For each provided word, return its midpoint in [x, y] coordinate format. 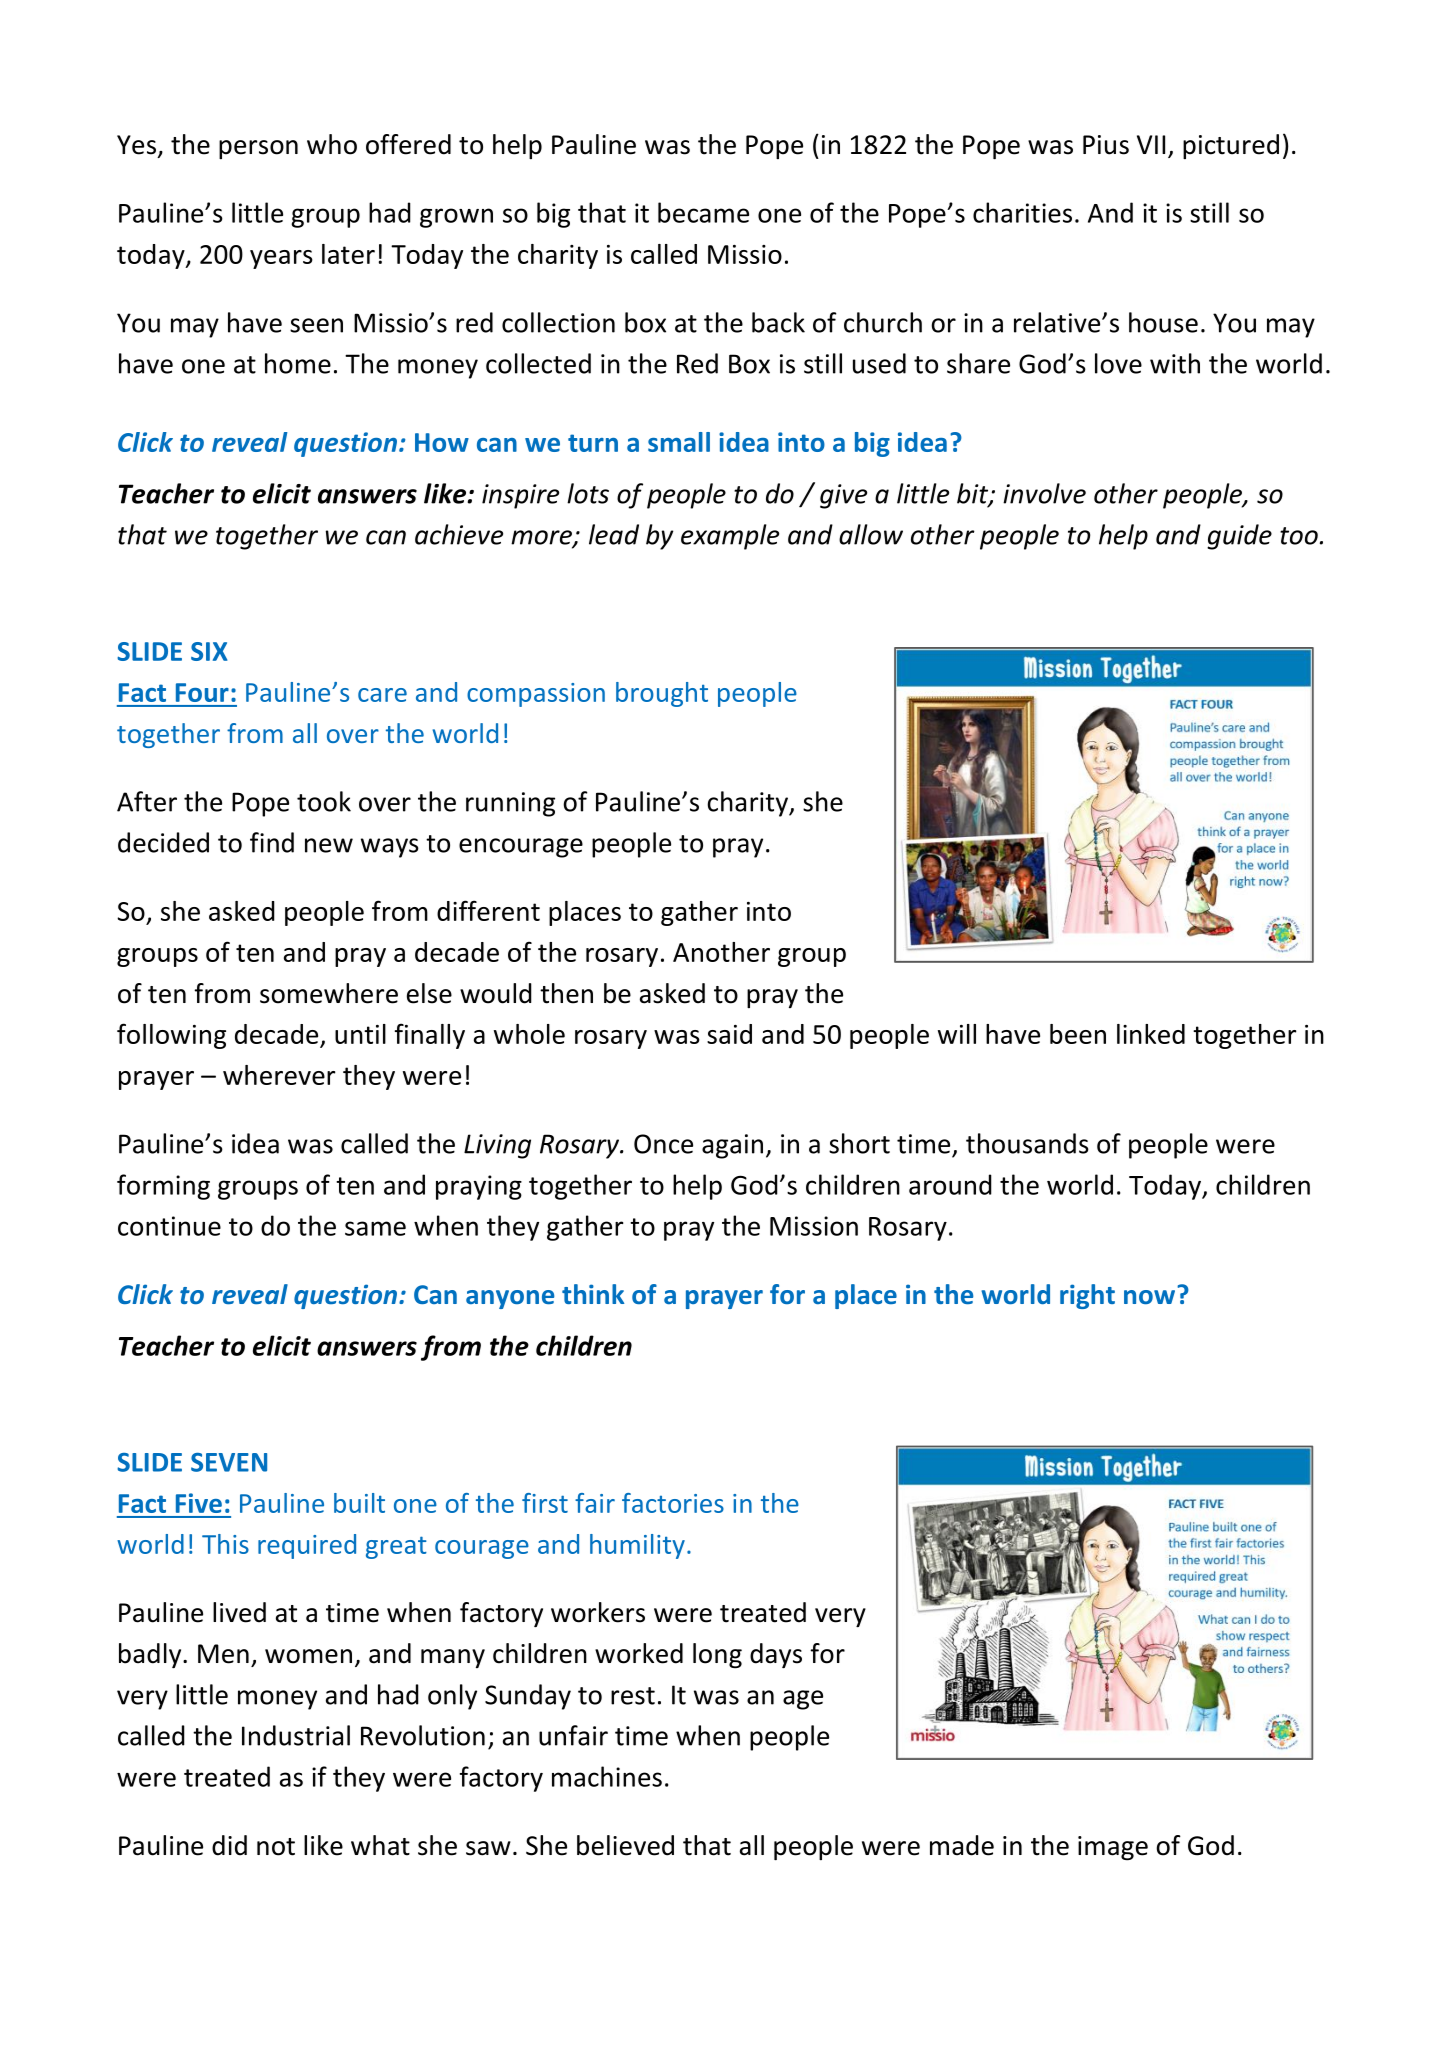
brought [662, 694]
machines [607, 1776]
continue [169, 1226]
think [593, 1294]
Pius [1106, 145]
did [229, 1845]
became [703, 212]
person [258, 149]
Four [202, 692]
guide [1239, 537]
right [1087, 1296]
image [1113, 1848]
